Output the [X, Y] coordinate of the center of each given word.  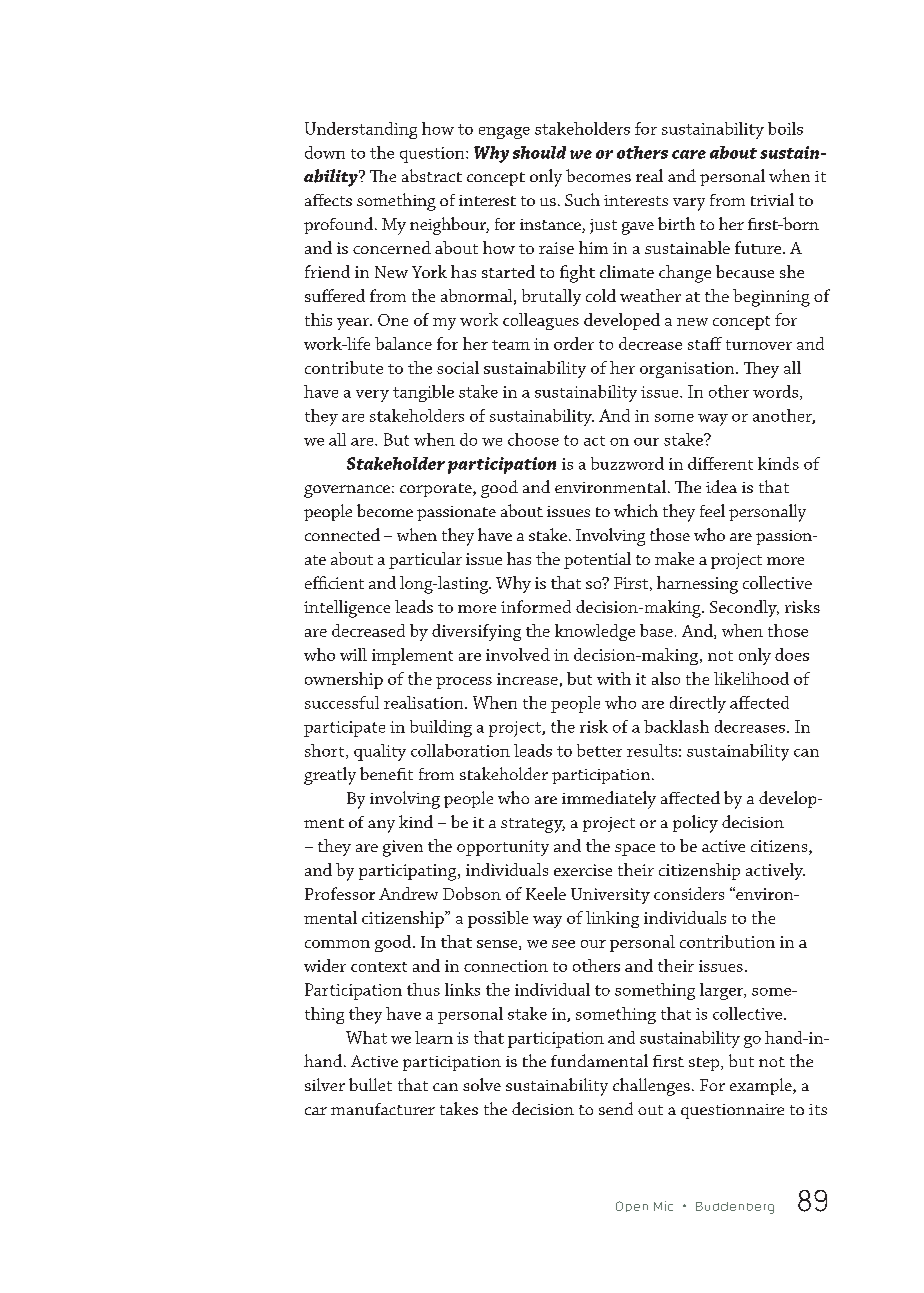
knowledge [595, 632]
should [539, 152]
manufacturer [383, 1109]
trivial [772, 199]
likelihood [751, 678]
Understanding [361, 130]
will [353, 654]
